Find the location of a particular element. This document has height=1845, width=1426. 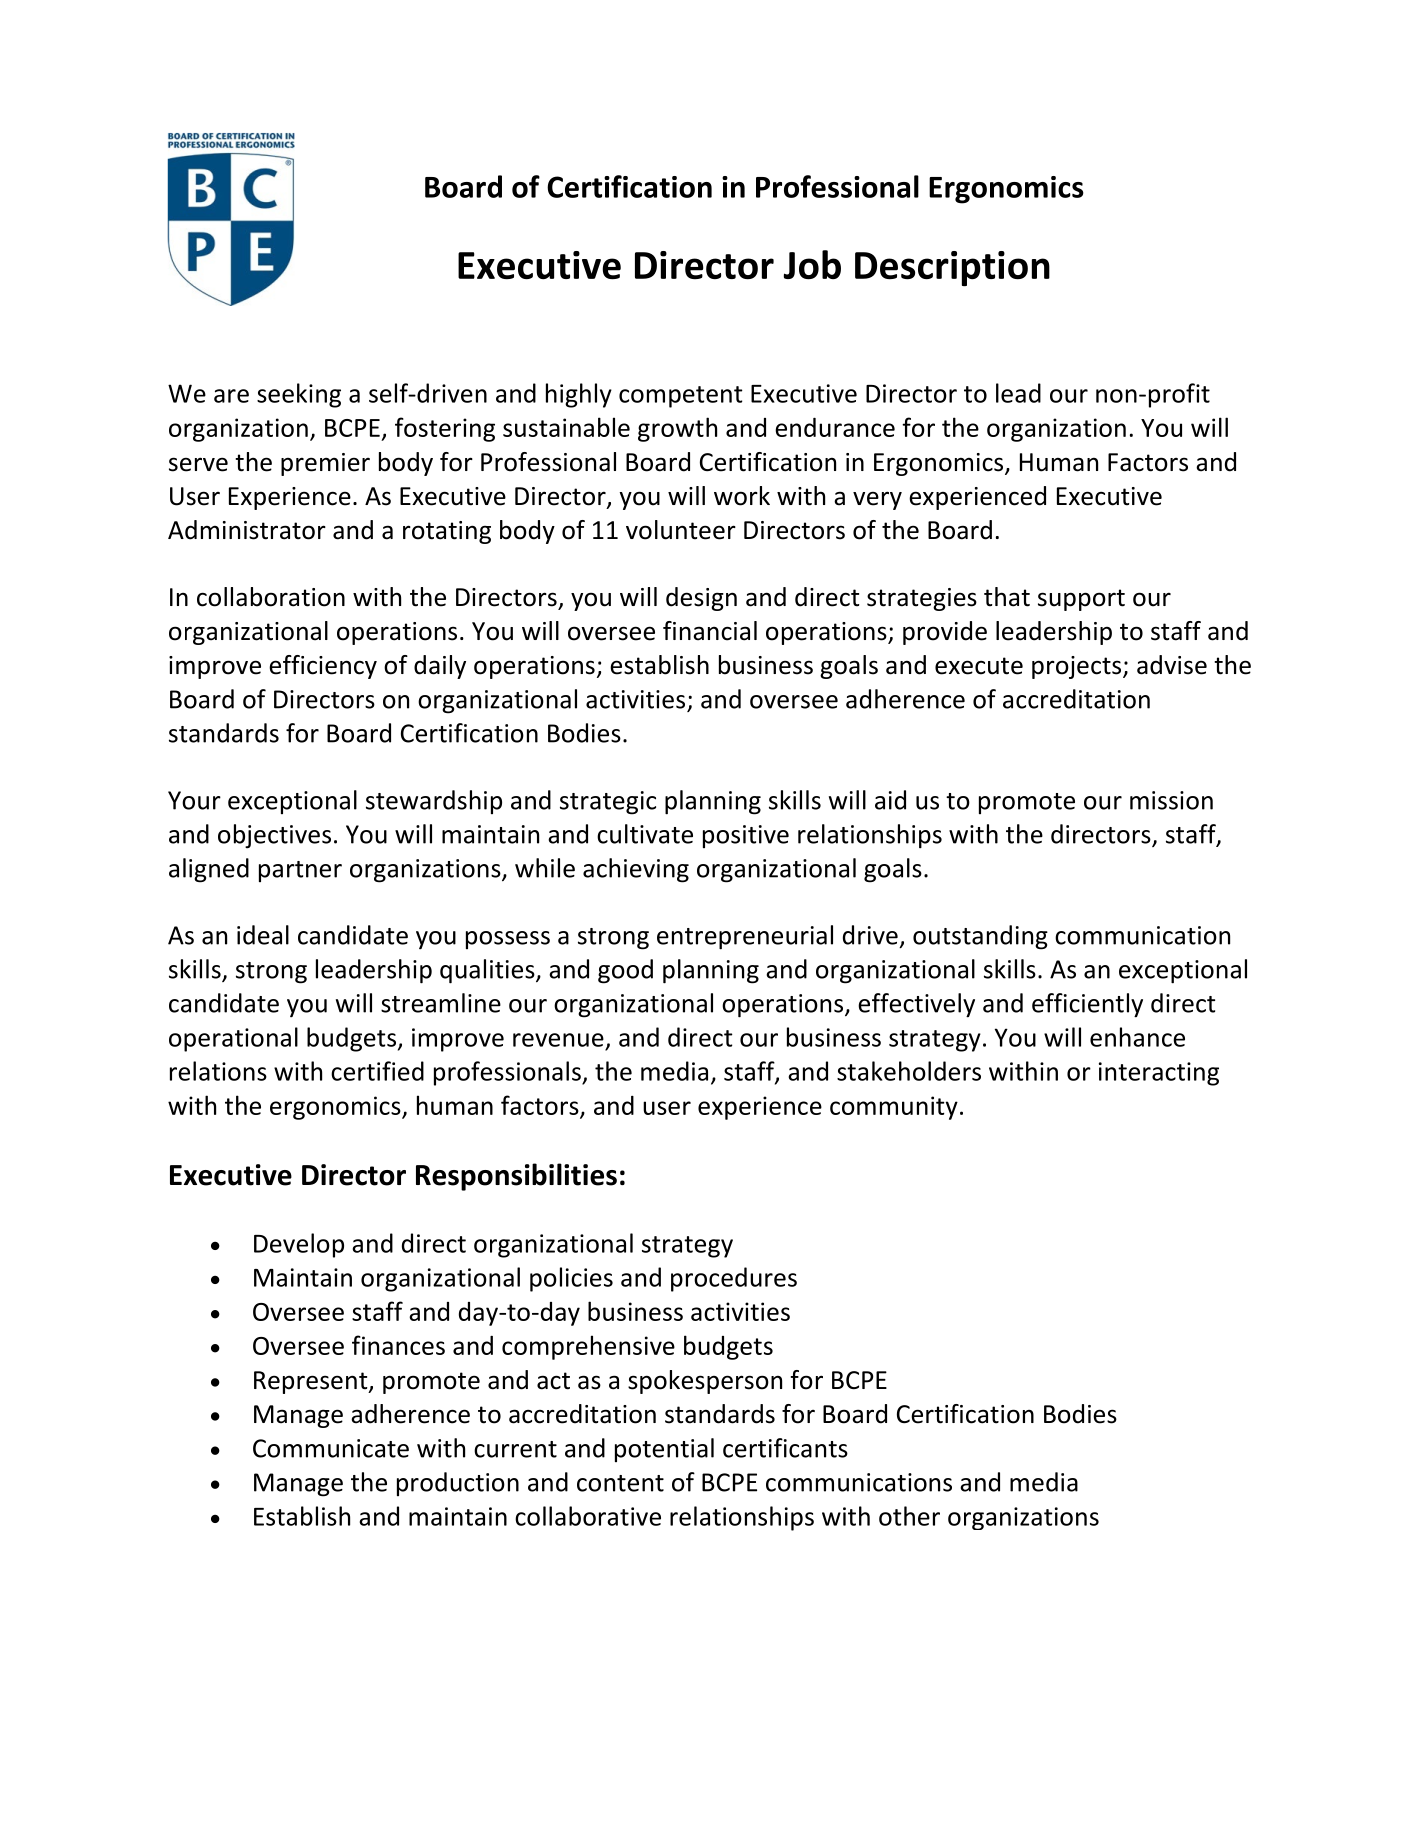

Communicate is located at coordinates (331, 1448).
